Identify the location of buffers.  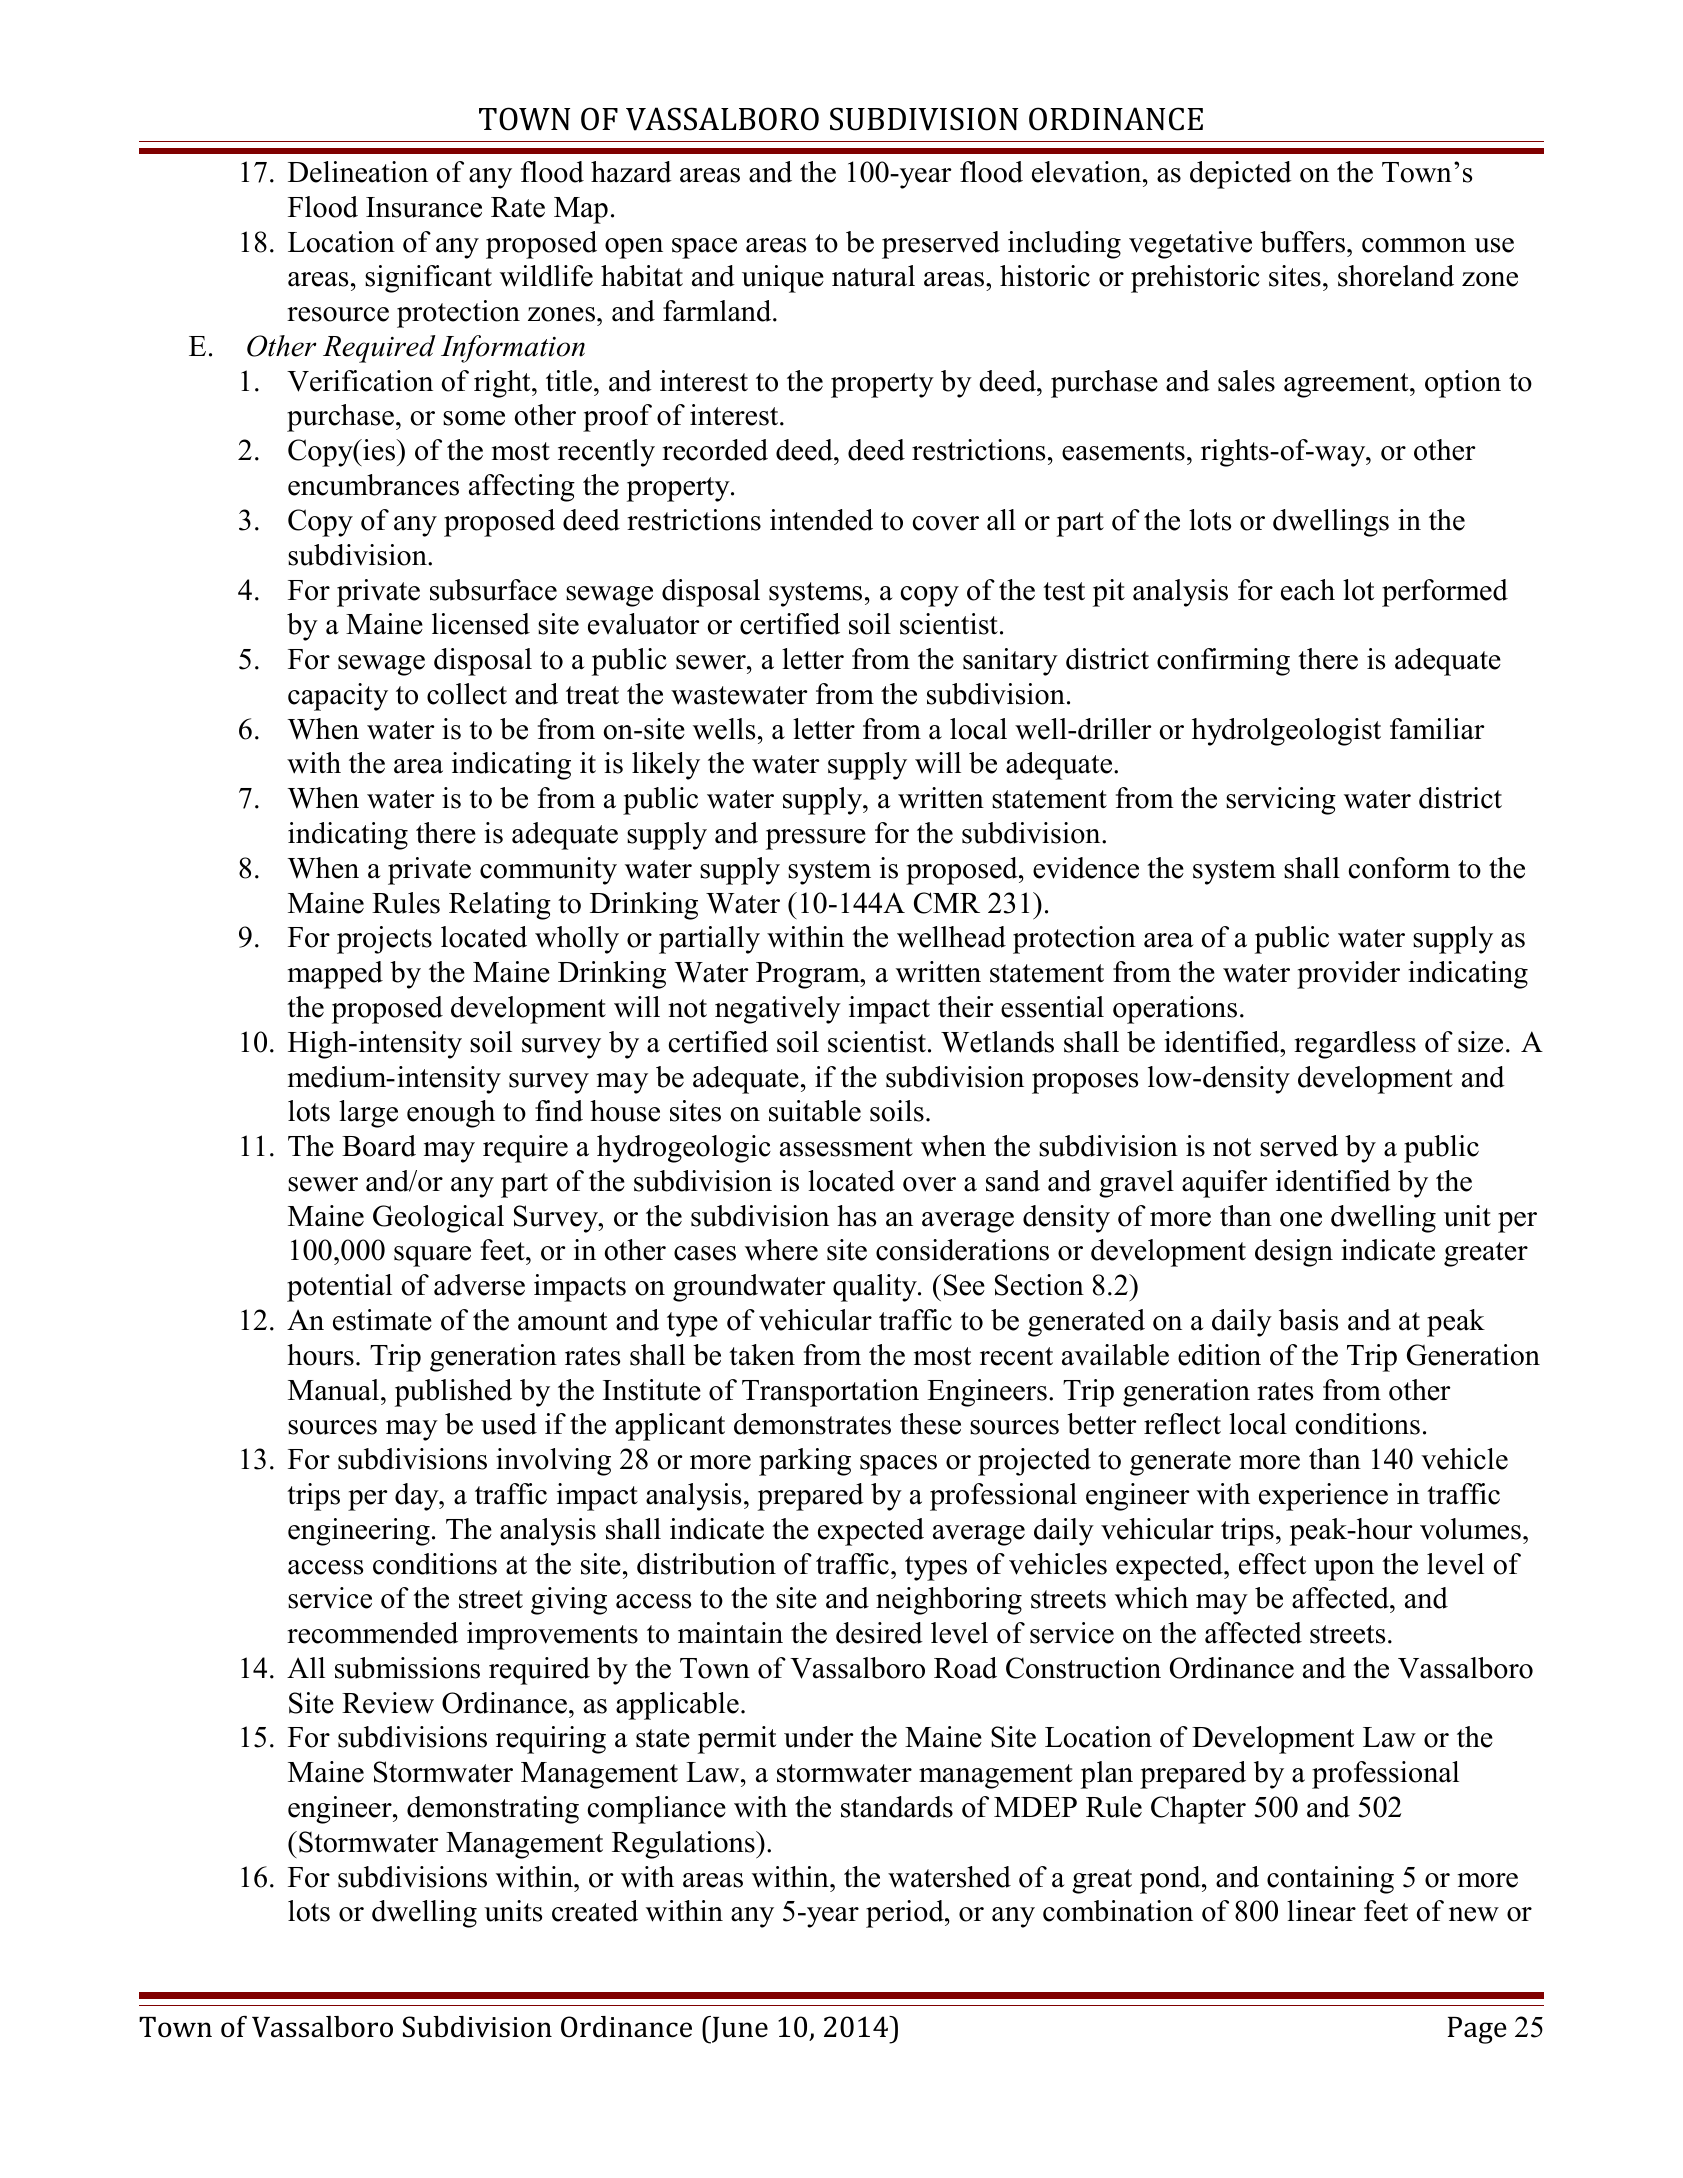
(1304, 242).
